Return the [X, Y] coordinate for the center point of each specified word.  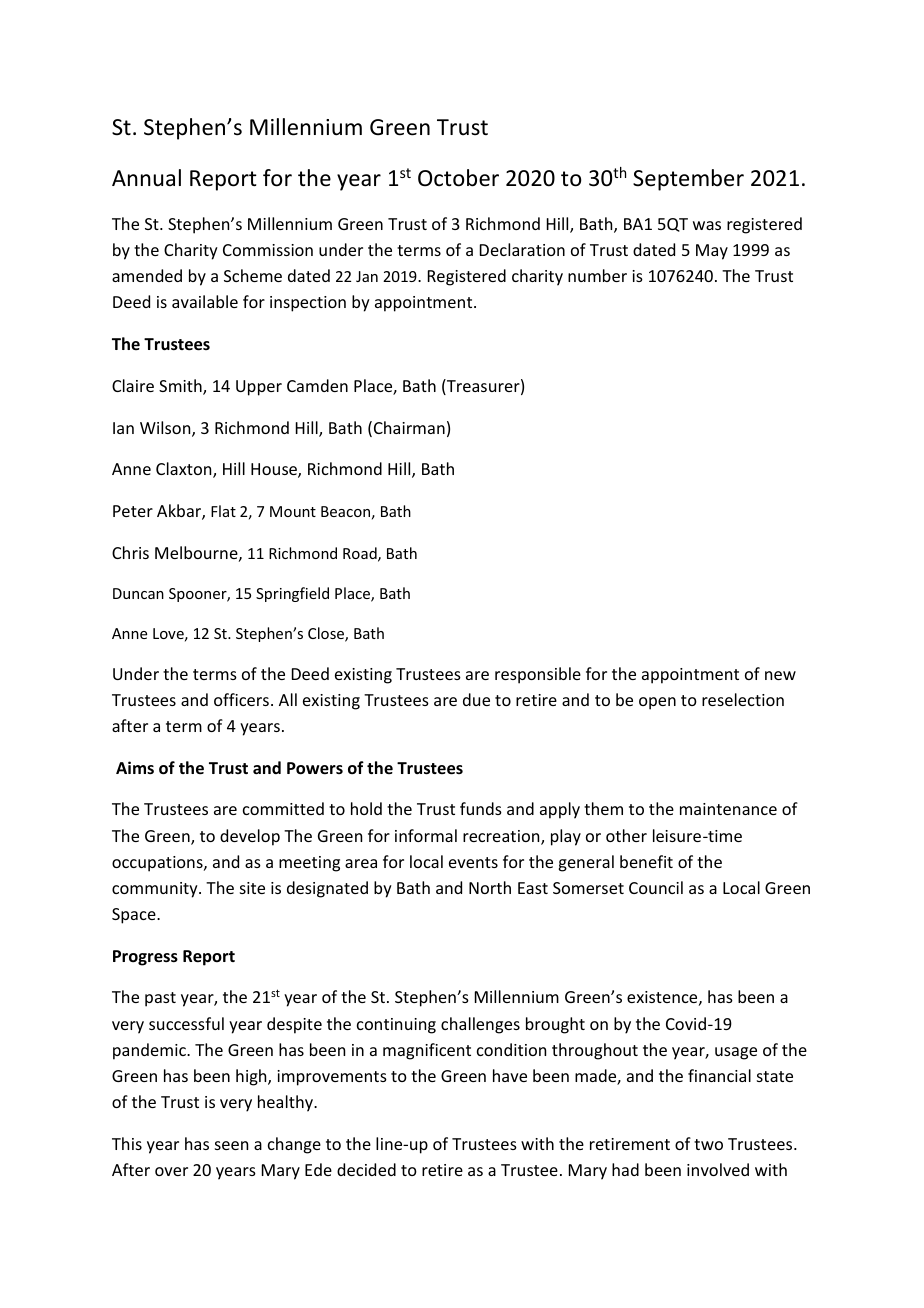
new [780, 675]
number [597, 275]
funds [481, 808]
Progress [145, 958]
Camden [317, 385]
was [707, 225]
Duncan [138, 593]
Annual [146, 178]
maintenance [728, 809]
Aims [135, 767]
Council [656, 887]
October [458, 178]
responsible [538, 675]
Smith [181, 387]
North [490, 887]
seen [231, 1145]
